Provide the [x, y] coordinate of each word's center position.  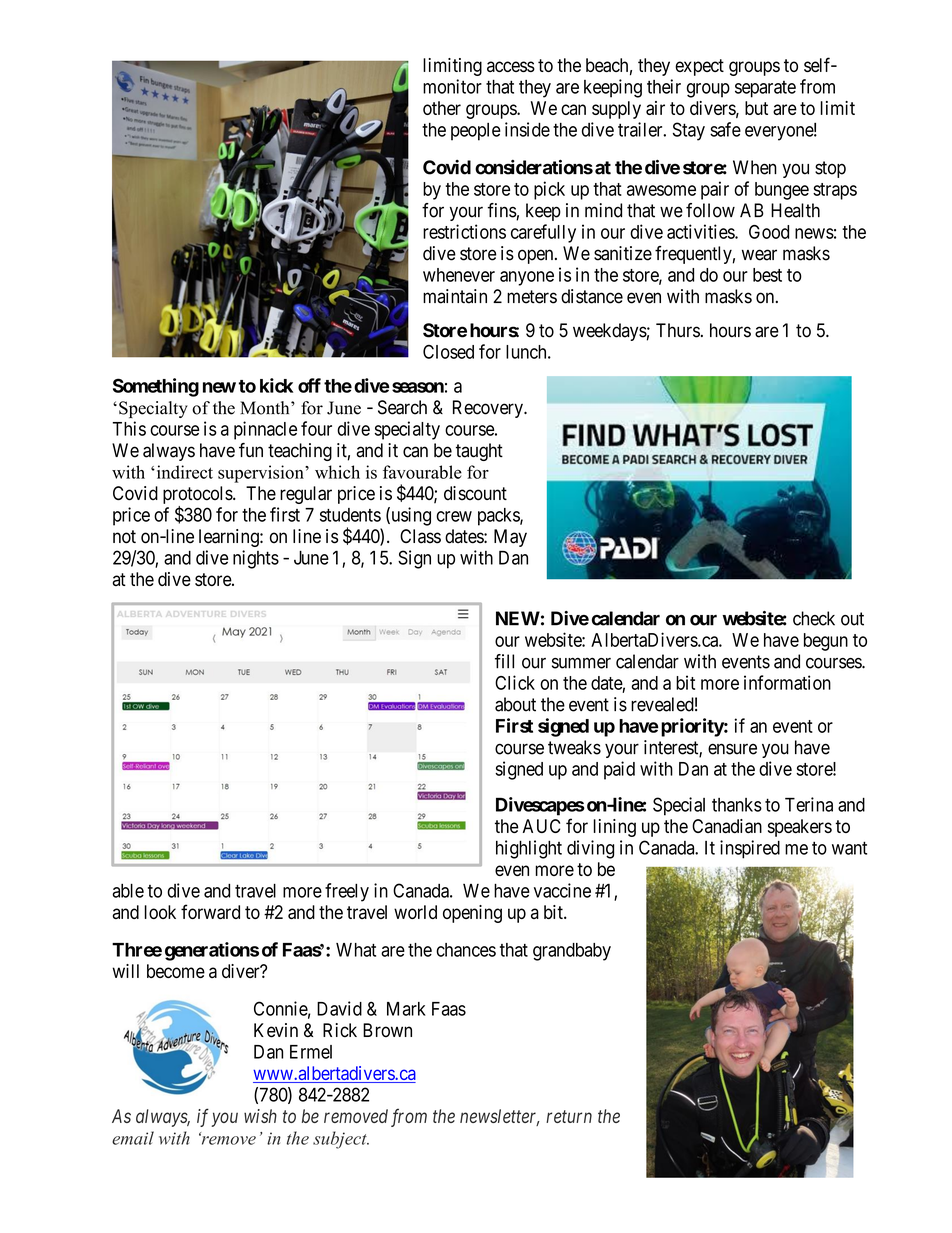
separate [765, 89]
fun [251, 450]
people [476, 132]
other [442, 108]
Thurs [678, 330]
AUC [541, 826]
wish [260, 1116]
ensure [732, 749]
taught [479, 452]
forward [210, 911]
